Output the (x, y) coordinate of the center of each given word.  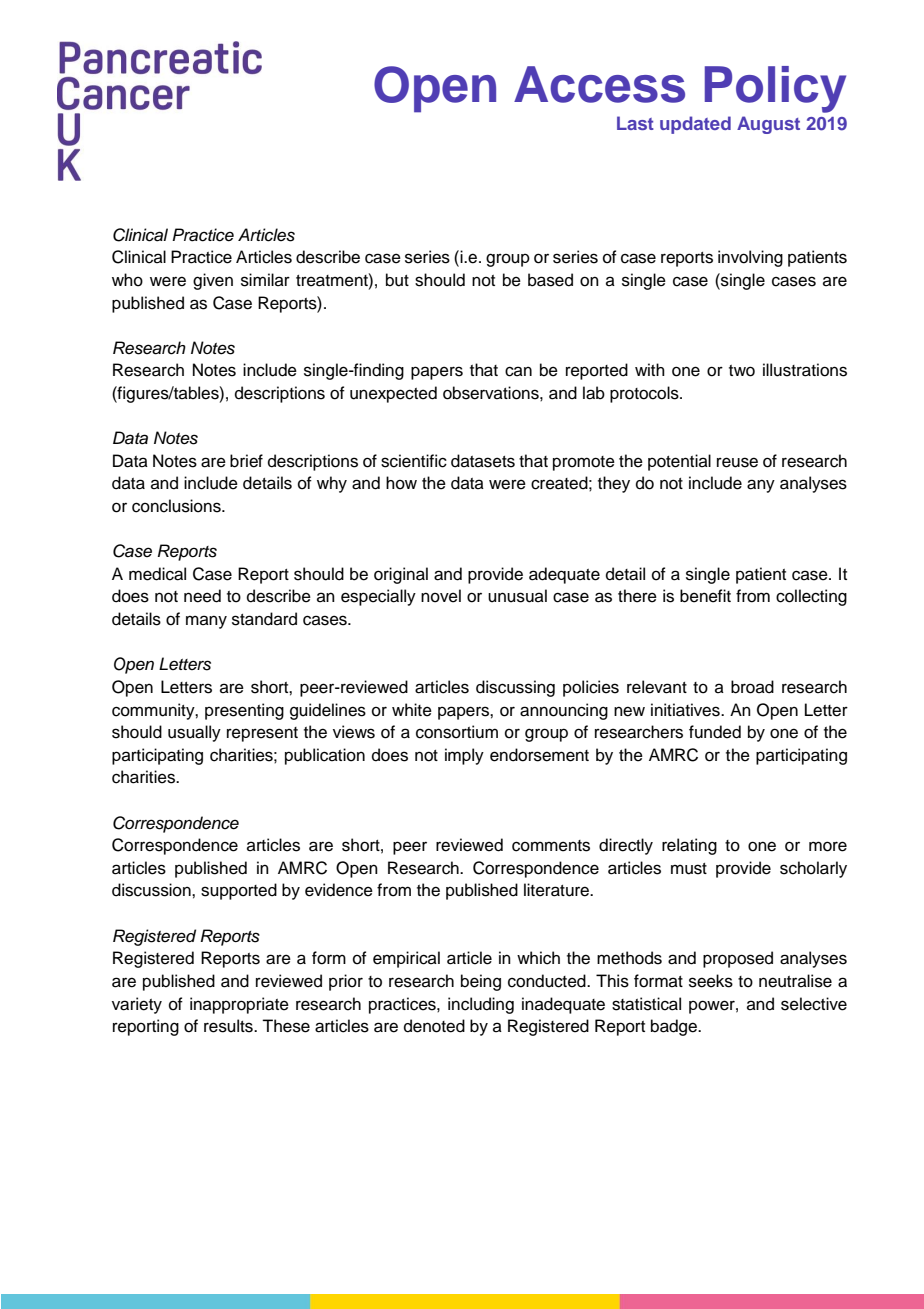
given (213, 281)
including (481, 1005)
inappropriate (239, 1005)
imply (464, 756)
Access (599, 84)
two (742, 371)
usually (194, 733)
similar (265, 280)
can (518, 371)
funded (715, 732)
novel (441, 596)
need (202, 596)
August (768, 125)
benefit (705, 596)
